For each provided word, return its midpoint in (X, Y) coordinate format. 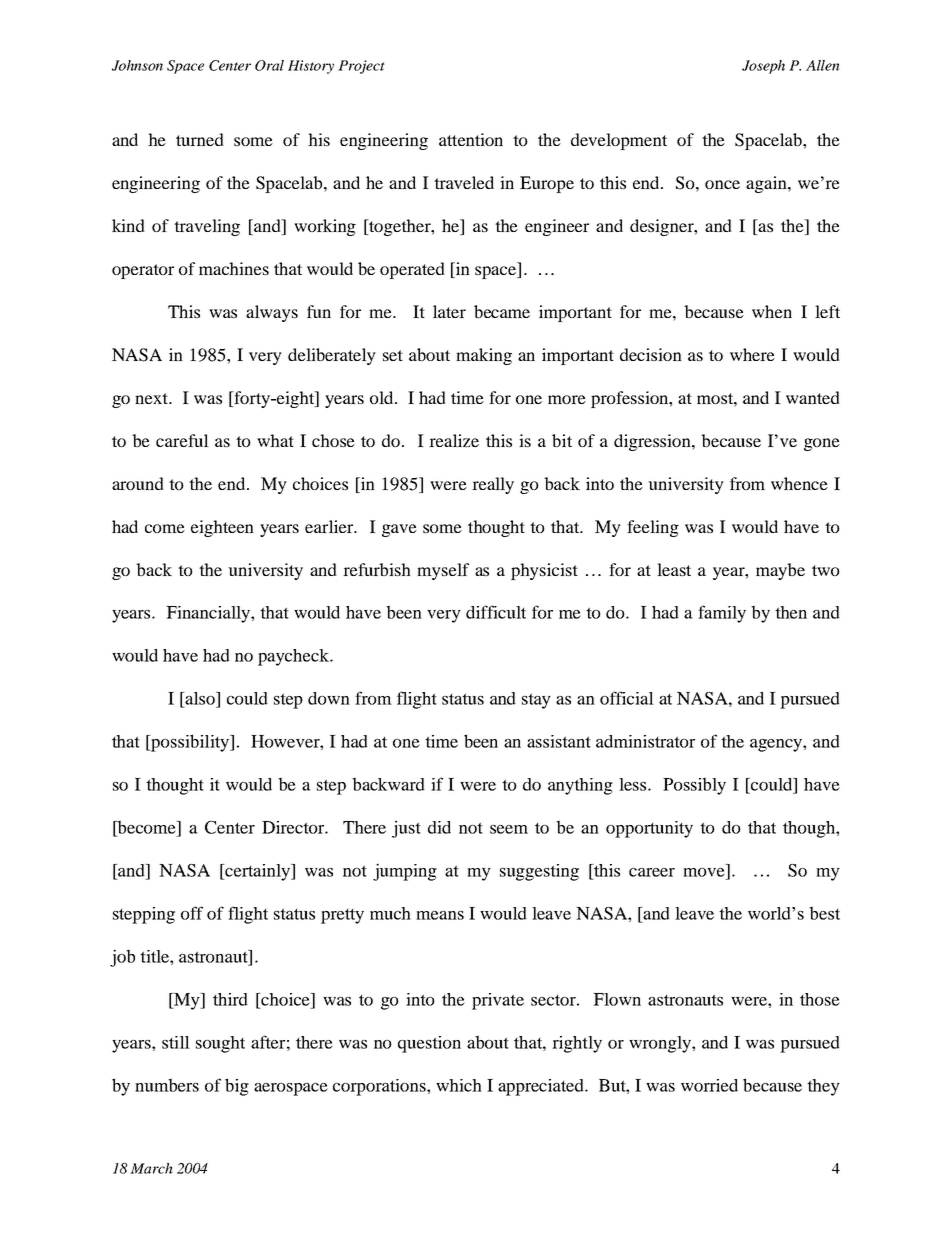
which (459, 1085)
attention (471, 139)
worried (709, 1085)
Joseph (763, 67)
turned (200, 139)
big (237, 1087)
